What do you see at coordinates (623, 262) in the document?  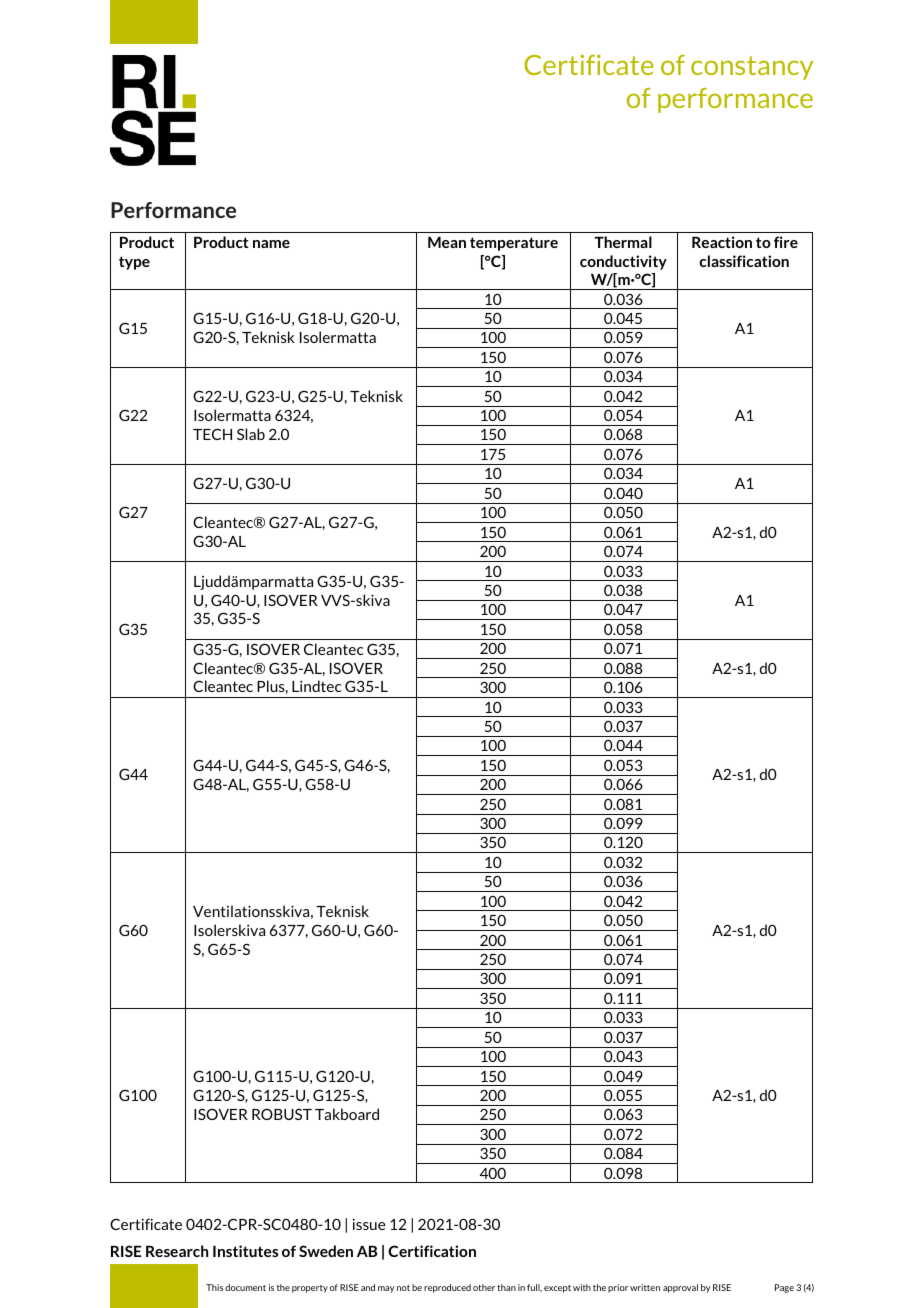 I see `conductivity` at bounding box center [623, 262].
